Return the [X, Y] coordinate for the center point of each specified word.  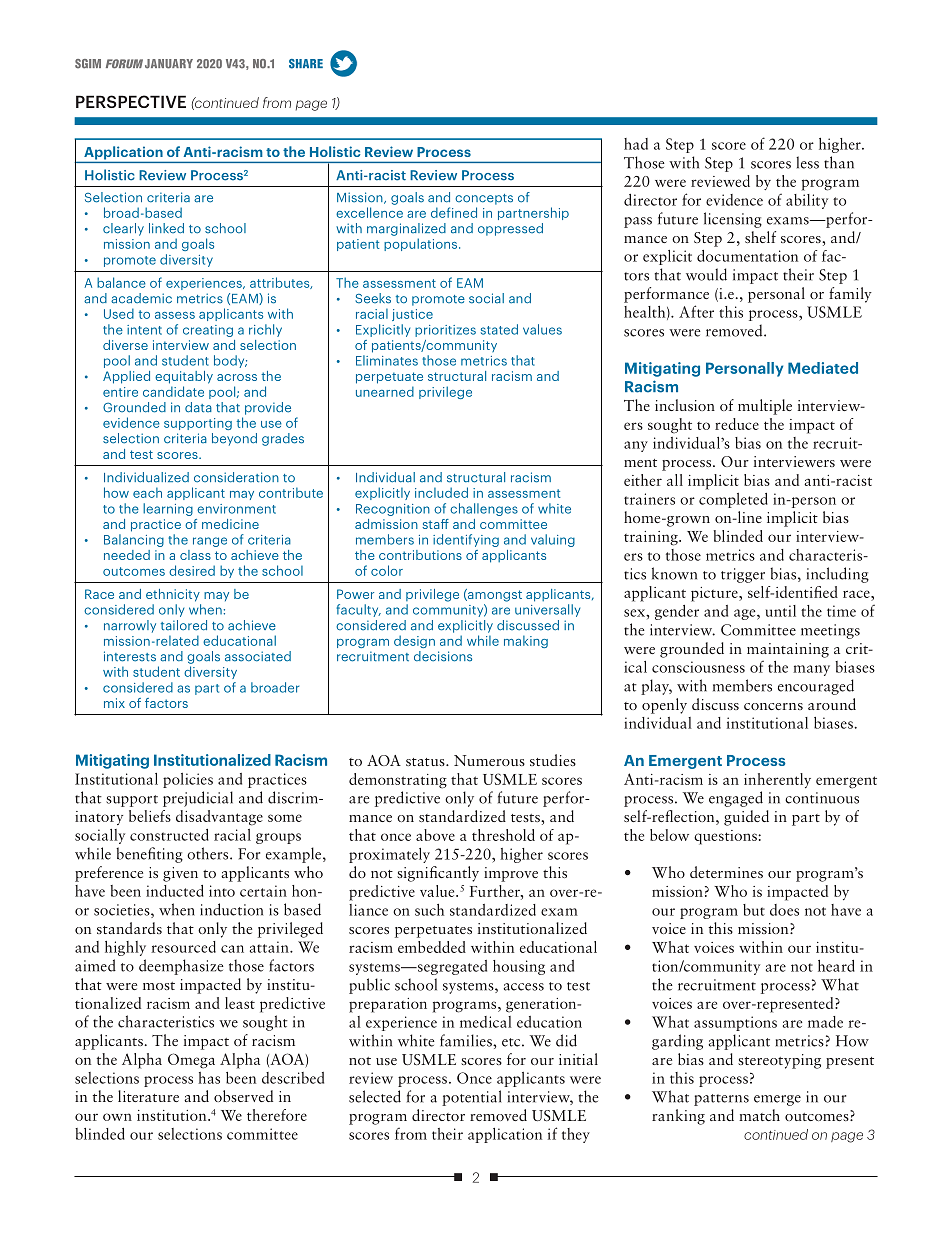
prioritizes [445, 331]
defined [454, 212]
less [807, 162]
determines [726, 872]
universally [547, 610]
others [209, 853]
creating [208, 331]
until [781, 611]
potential [471, 1098]
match [759, 1115]
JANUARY [169, 64]
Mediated [823, 368]
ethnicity [173, 595]
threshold [503, 835]
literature [148, 1096]
